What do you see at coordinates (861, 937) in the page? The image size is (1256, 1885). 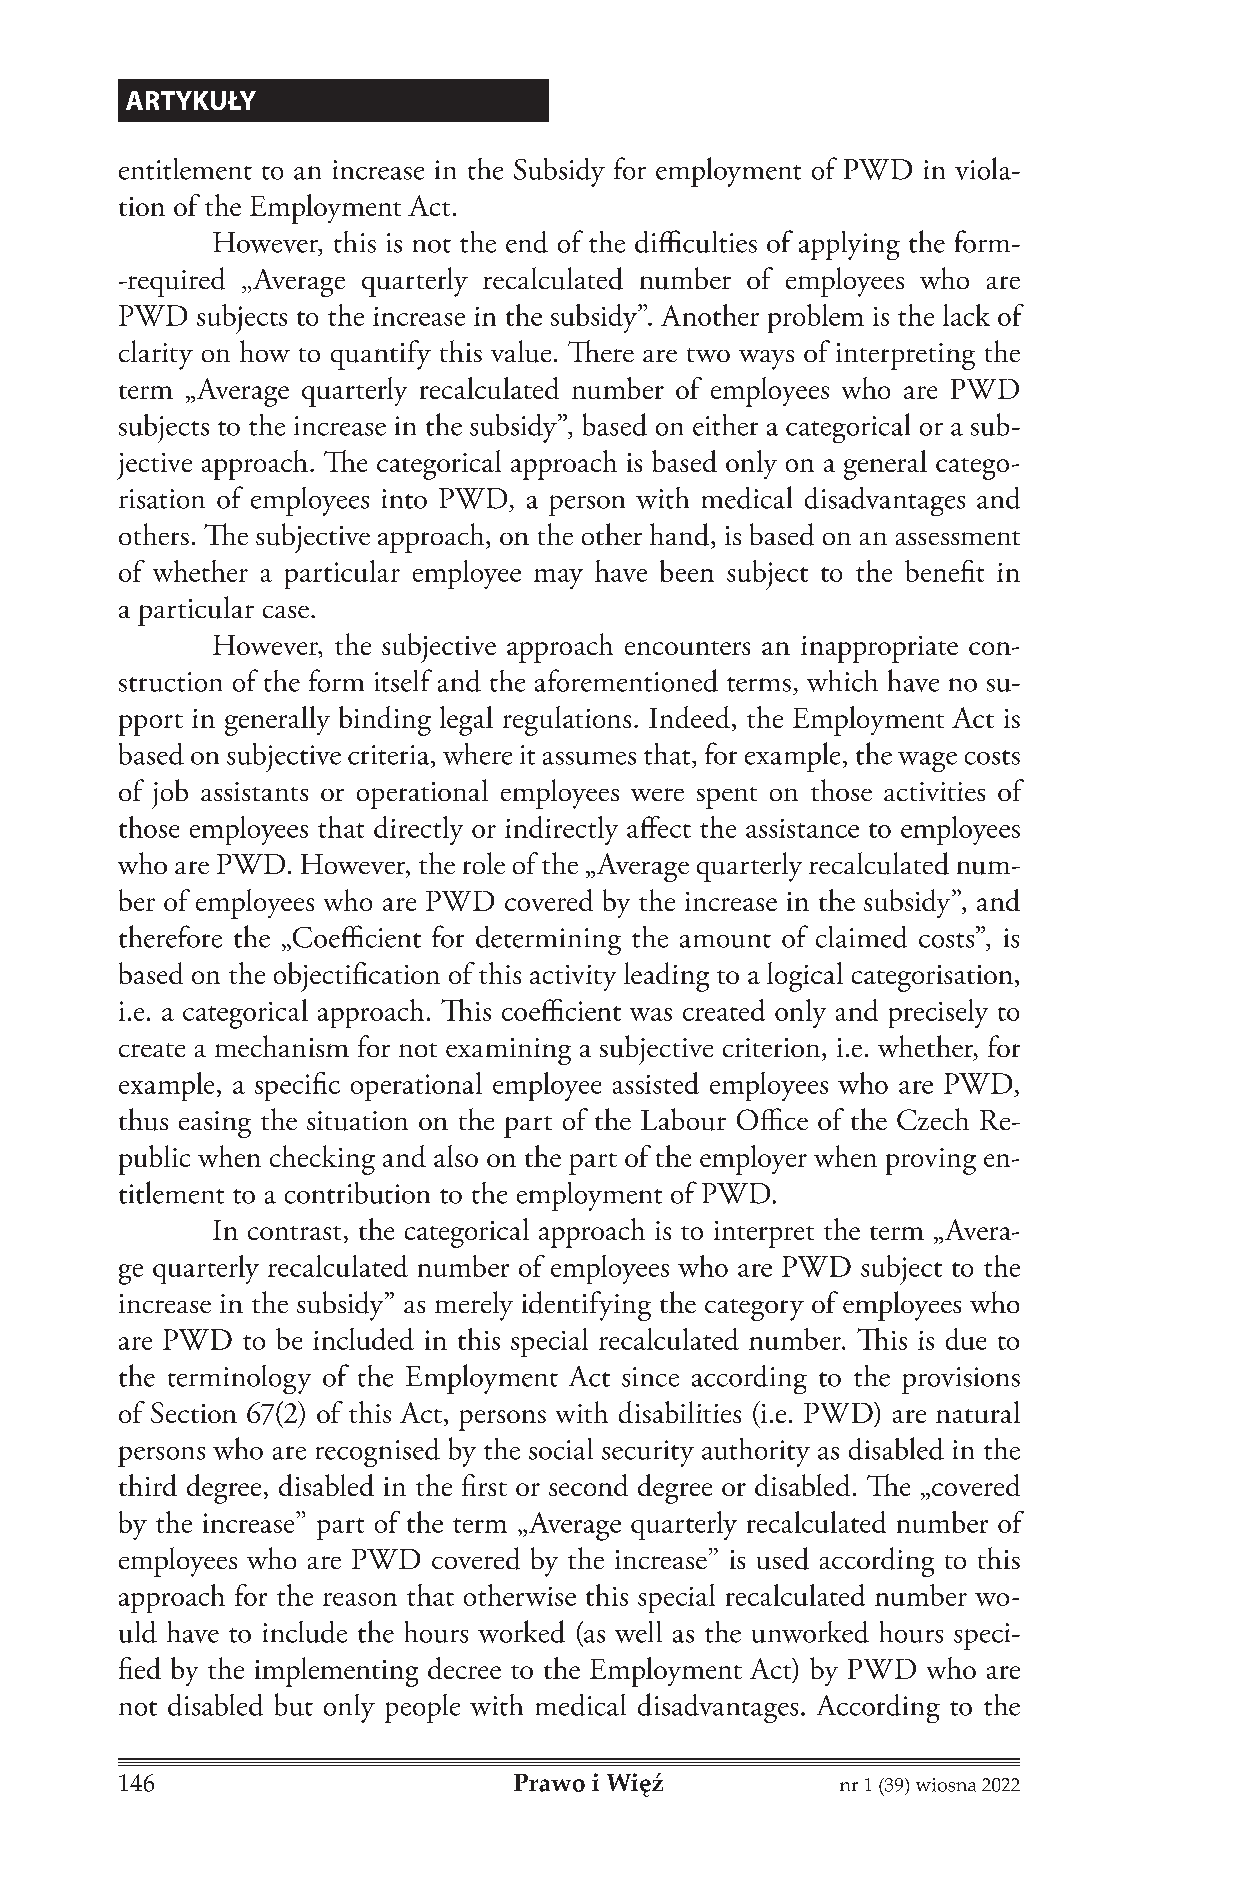 I see `claimed` at bounding box center [861, 937].
